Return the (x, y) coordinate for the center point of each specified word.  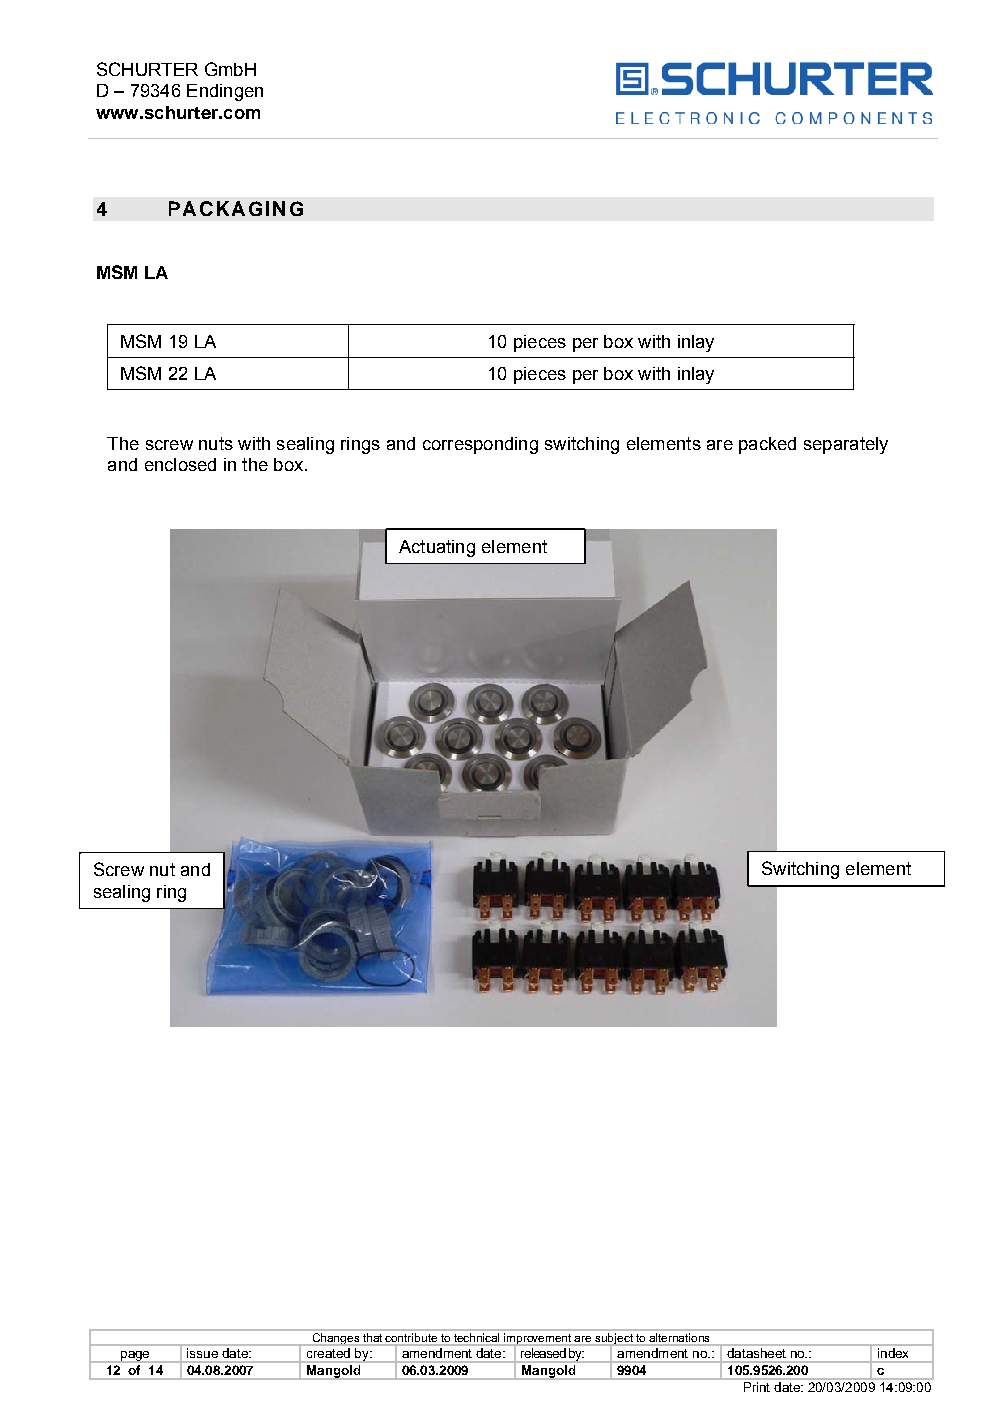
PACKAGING (236, 208)
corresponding (480, 445)
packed (767, 445)
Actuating (437, 548)
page (135, 1357)
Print (757, 1387)
